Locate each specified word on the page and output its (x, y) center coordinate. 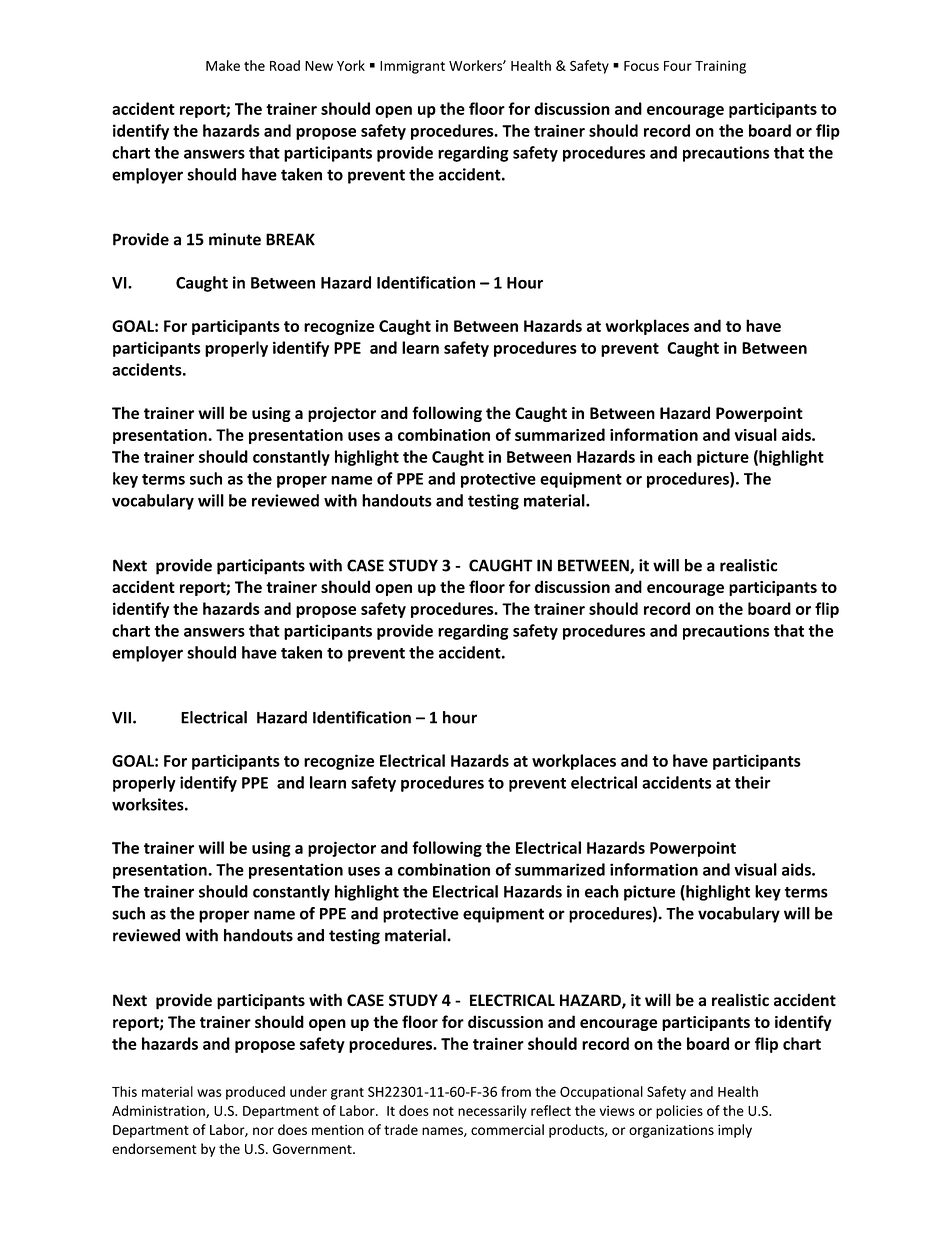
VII (123, 718)
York (351, 65)
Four (678, 66)
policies (679, 1112)
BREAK (290, 239)
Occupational (601, 1093)
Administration (159, 1111)
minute (235, 239)
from (516, 1091)
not (443, 1111)
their (753, 782)
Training (720, 67)
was (209, 1093)
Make (223, 65)
